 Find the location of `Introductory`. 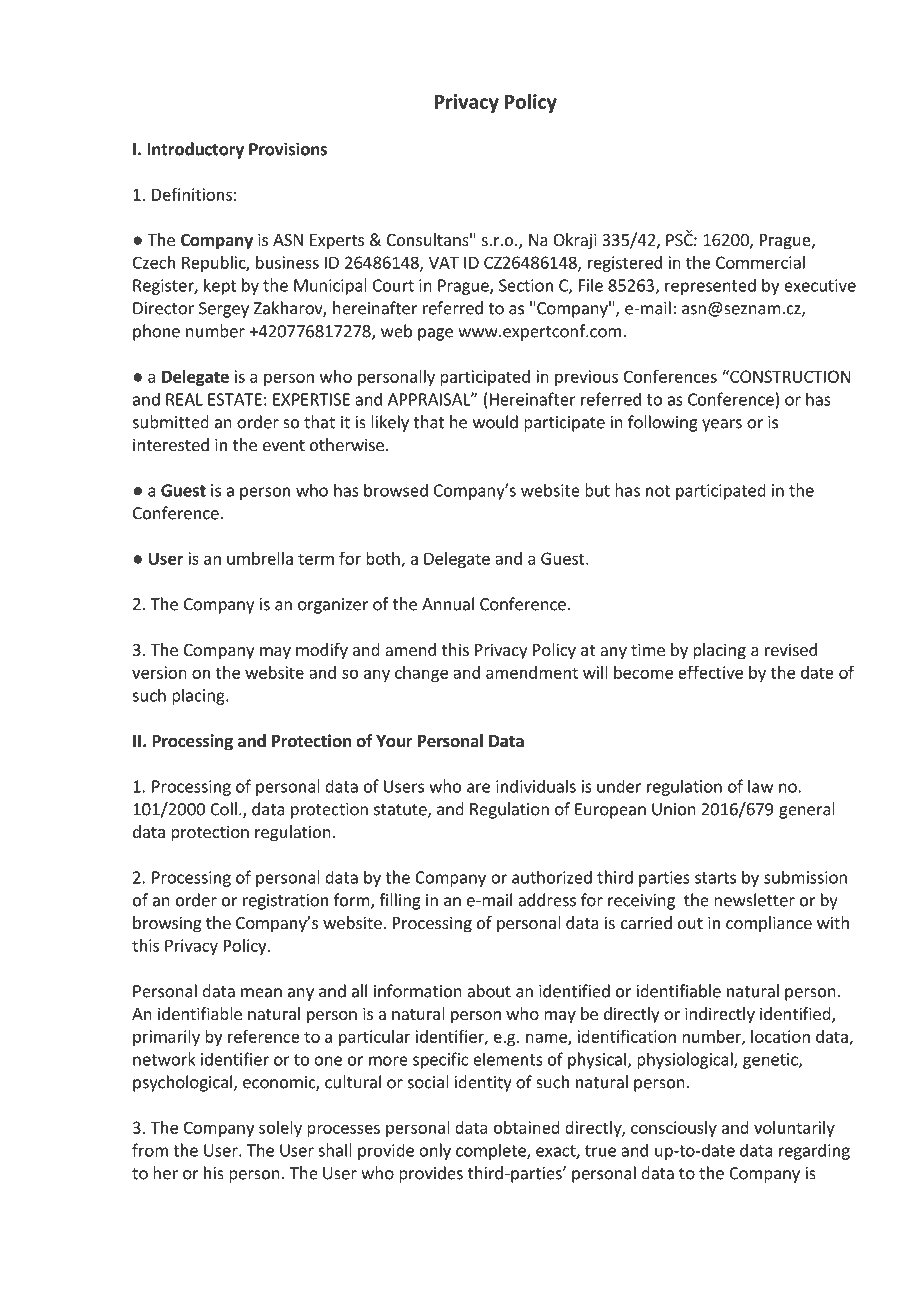

Introductory is located at coordinates (196, 150).
